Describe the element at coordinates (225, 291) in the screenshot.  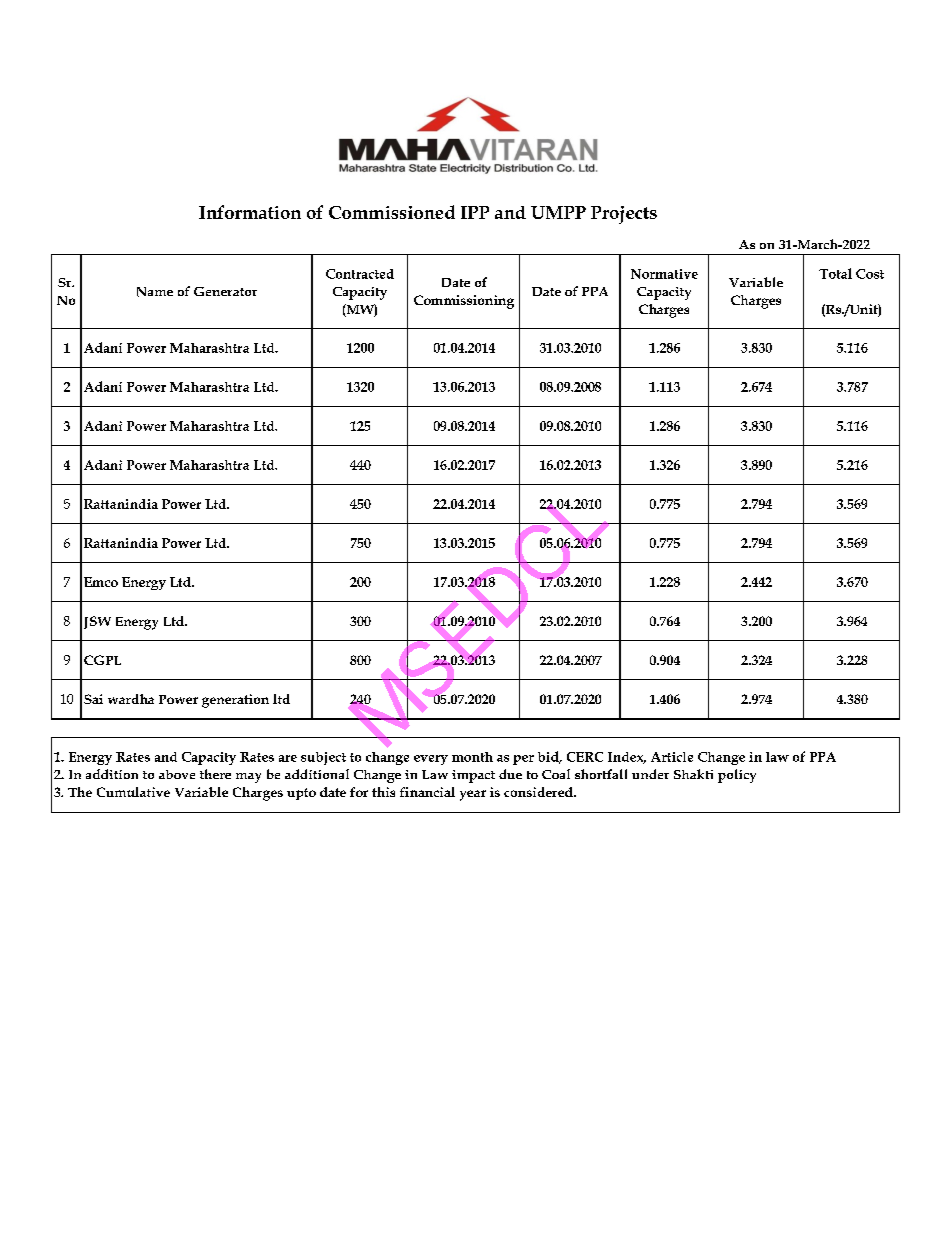
I see `Generator` at that location.
